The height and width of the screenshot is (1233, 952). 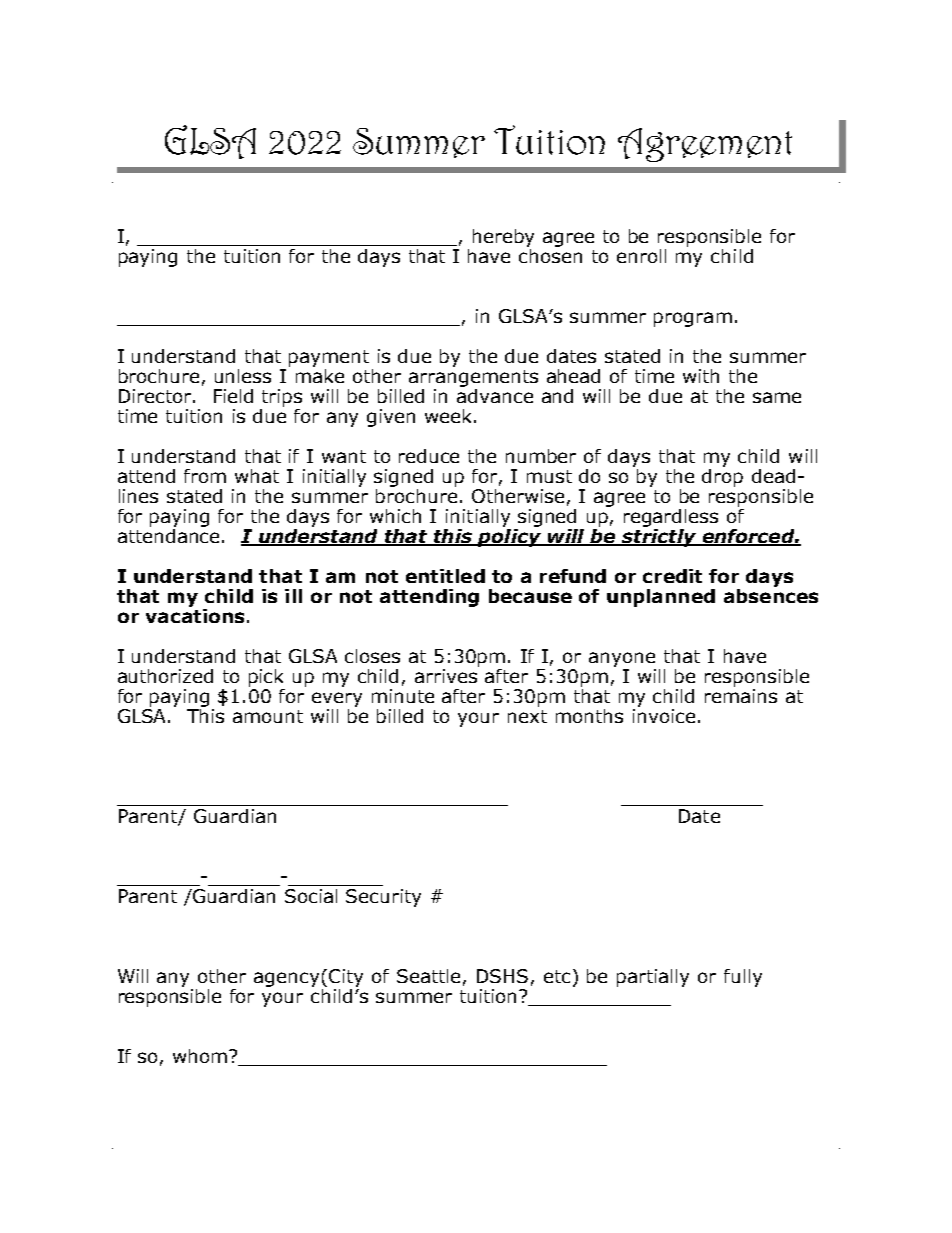 What do you see at coordinates (503, 238) in the screenshot?
I see `hereby` at bounding box center [503, 238].
